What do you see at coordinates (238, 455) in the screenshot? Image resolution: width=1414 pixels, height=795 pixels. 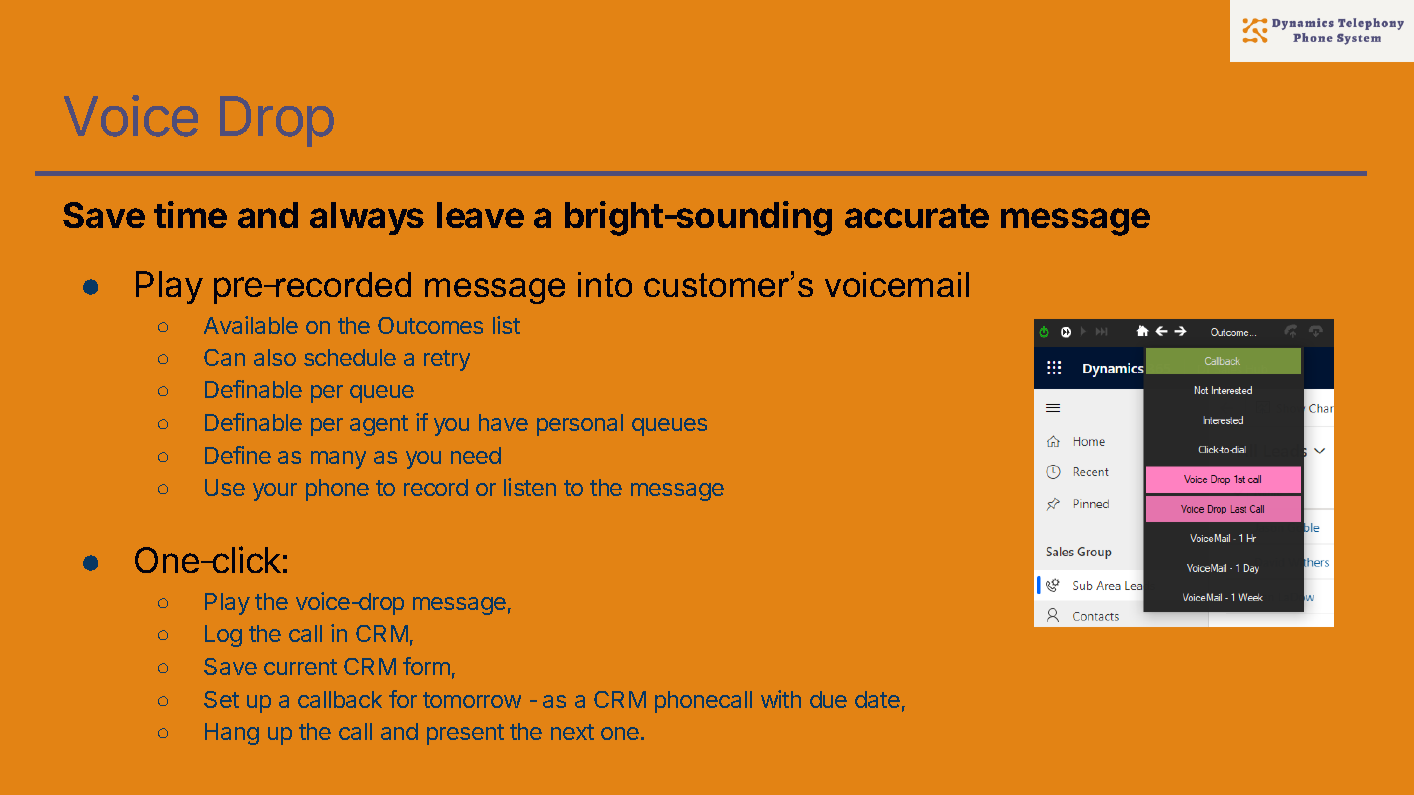 I see `Define` at bounding box center [238, 455].
